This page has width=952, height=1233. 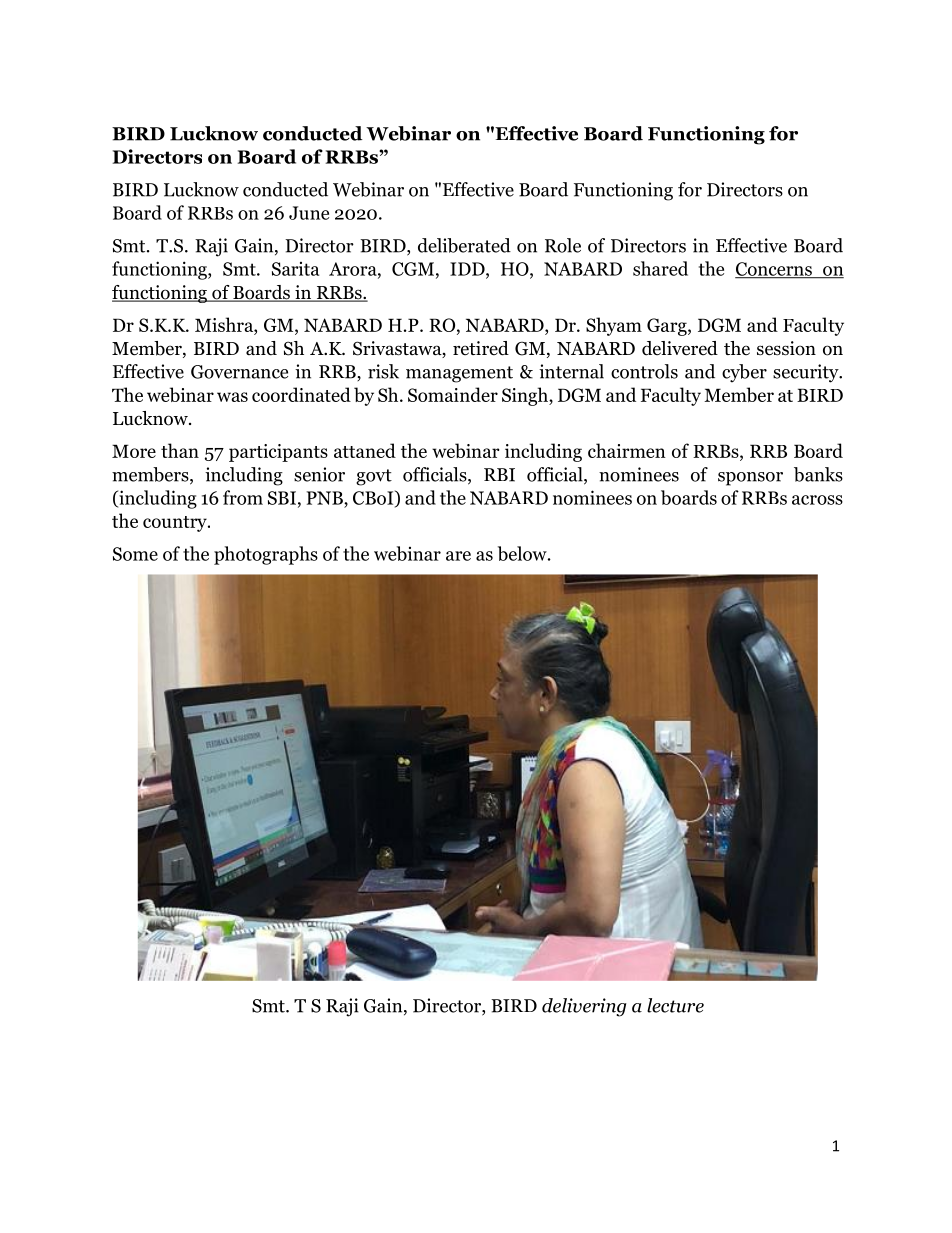 I want to click on photographs, so click(x=266, y=555).
